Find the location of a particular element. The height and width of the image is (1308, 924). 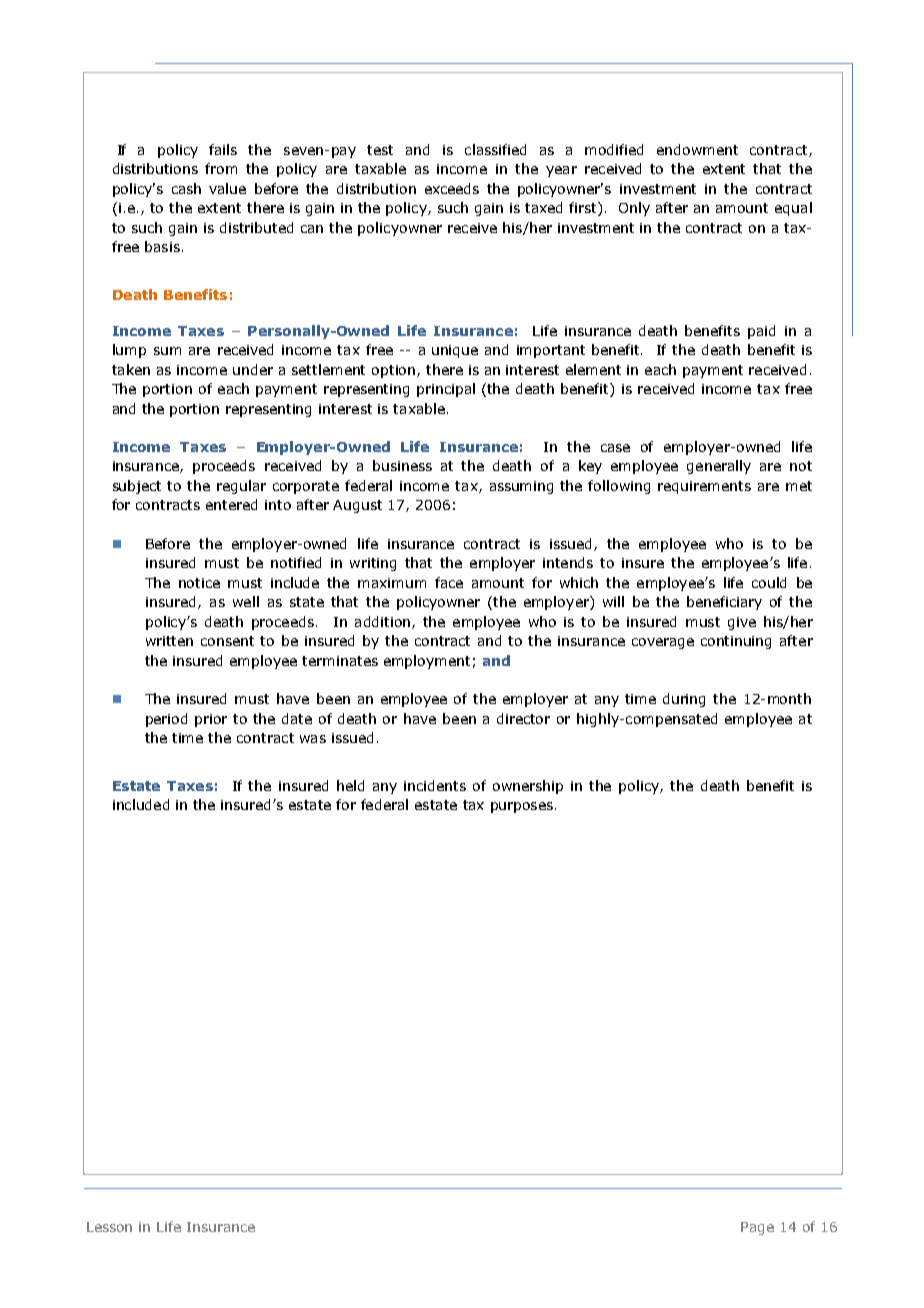

Page is located at coordinates (757, 1228).
